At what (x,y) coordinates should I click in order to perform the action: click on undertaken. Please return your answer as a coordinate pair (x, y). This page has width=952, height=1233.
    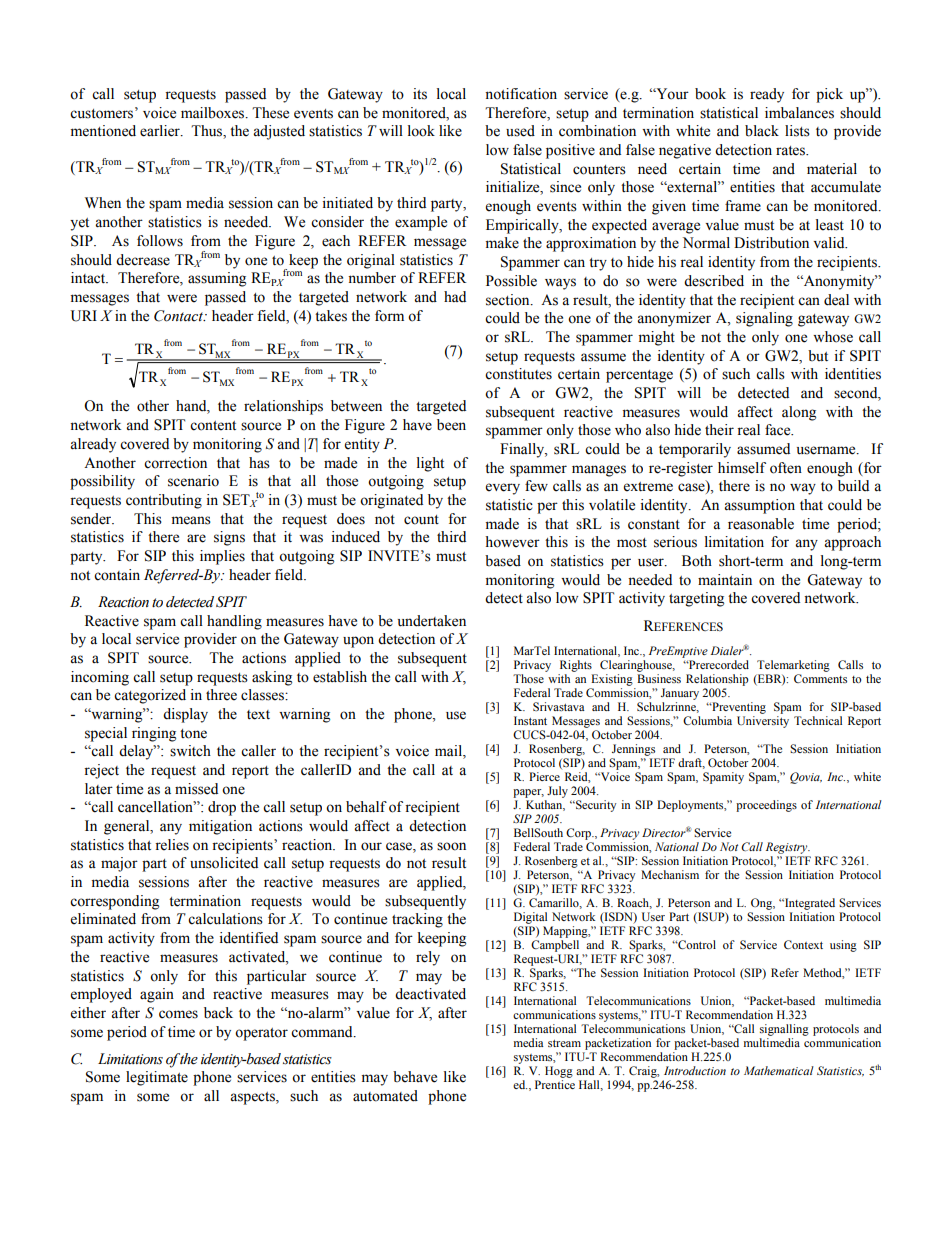
    Looking at the image, I should click on (432, 621).
